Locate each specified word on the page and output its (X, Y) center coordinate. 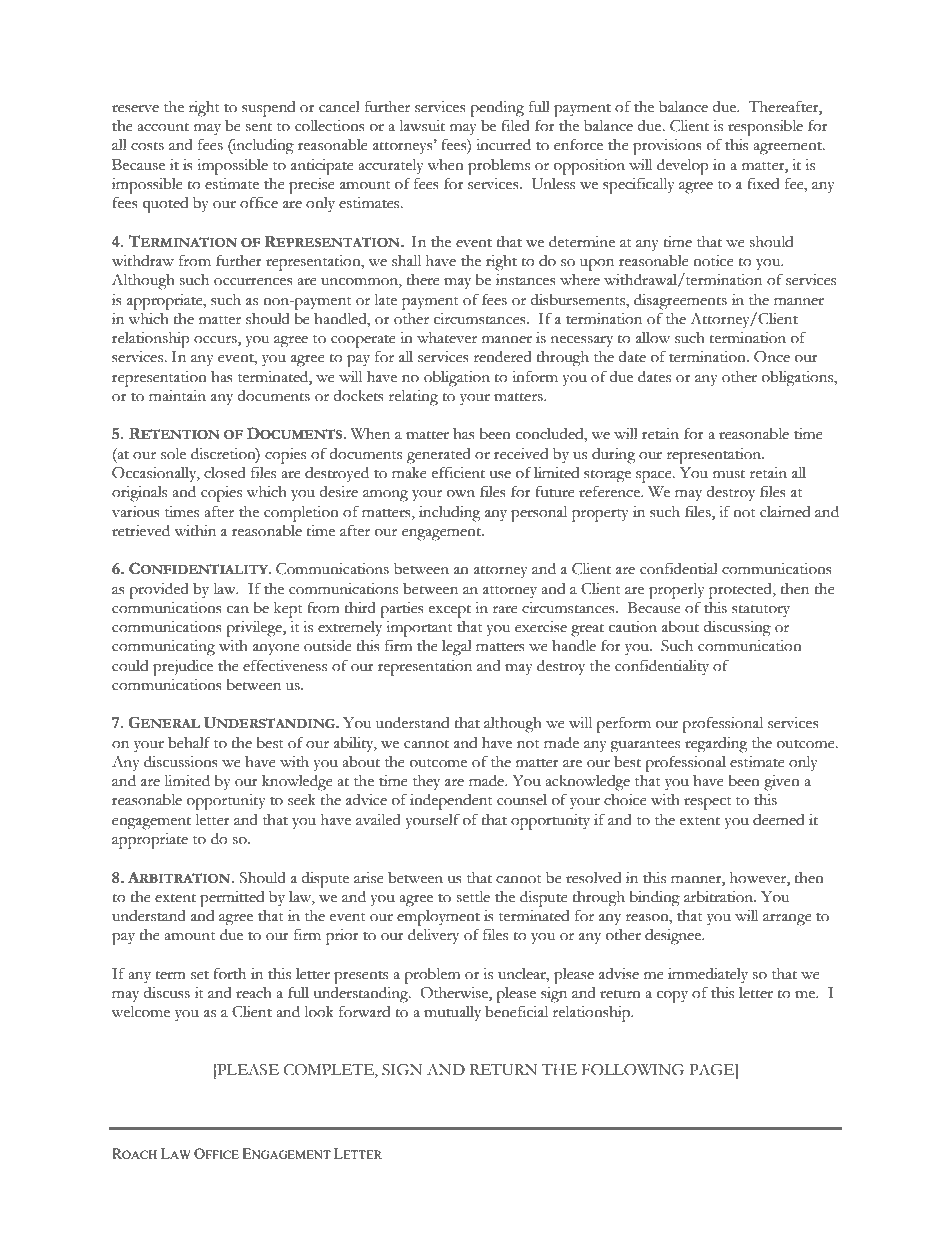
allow (653, 338)
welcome (140, 1011)
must (729, 474)
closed (225, 473)
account (163, 127)
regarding (716, 745)
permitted (232, 899)
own (461, 494)
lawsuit (422, 125)
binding (654, 898)
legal (457, 648)
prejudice (183, 668)
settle (473, 896)
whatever (447, 338)
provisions (667, 147)
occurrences (253, 282)
